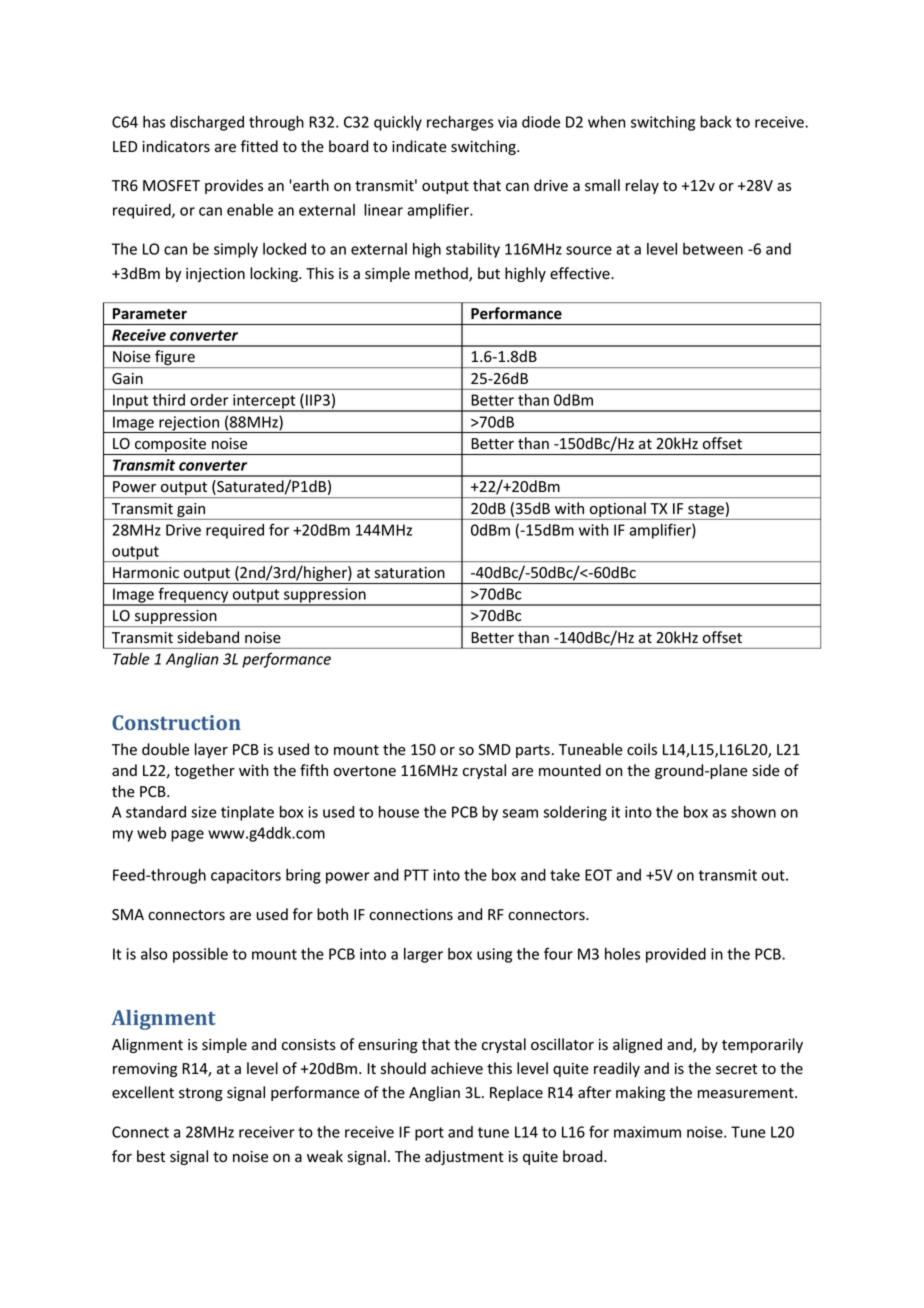  I want to click on PTT, so click(416, 875).
